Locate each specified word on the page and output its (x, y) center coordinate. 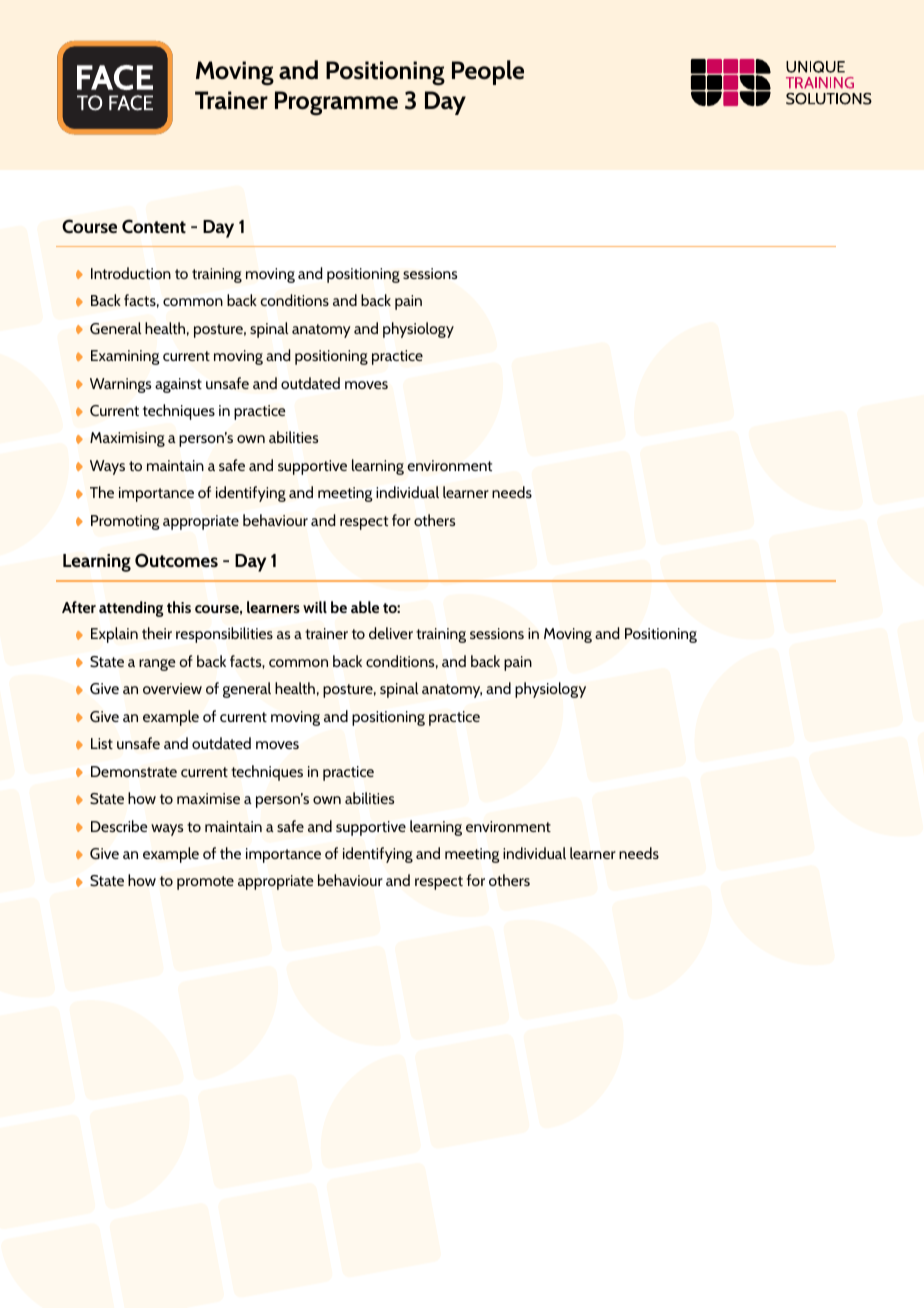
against (178, 385)
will (315, 607)
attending (131, 609)
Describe (119, 826)
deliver (391, 633)
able (365, 607)
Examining (125, 357)
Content (154, 226)
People (488, 72)
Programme (336, 103)
